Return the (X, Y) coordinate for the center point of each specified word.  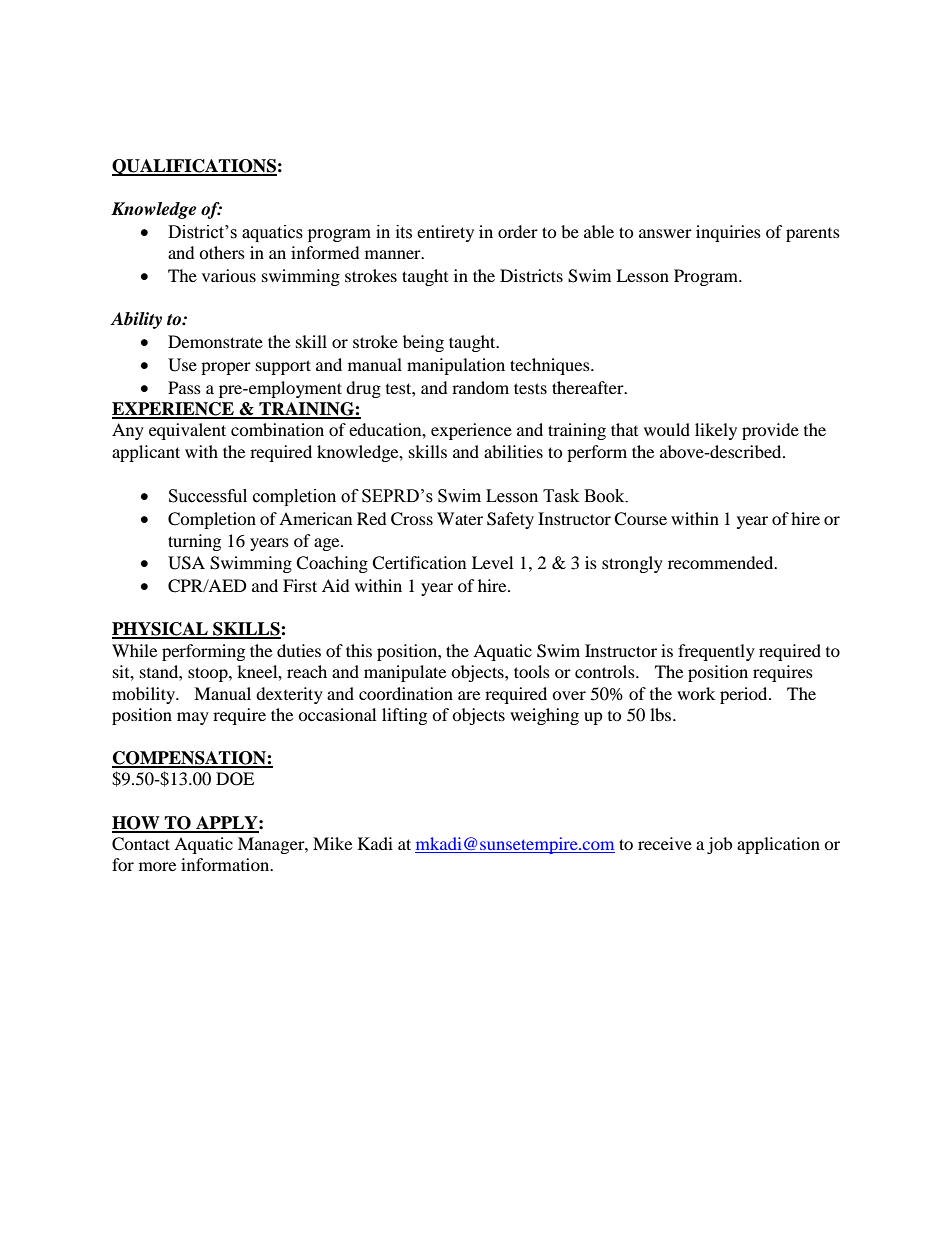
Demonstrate (215, 341)
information (226, 864)
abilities (513, 451)
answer (665, 233)
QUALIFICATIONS (194, 167)
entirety (445, 233)
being (423, 343)
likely (716, 431)
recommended (722, 562)
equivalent (187, 431)
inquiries (728, 233)
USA (186, 563)
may (193, 718)
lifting (404, 716)
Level (492, 562)
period (745, 695)
